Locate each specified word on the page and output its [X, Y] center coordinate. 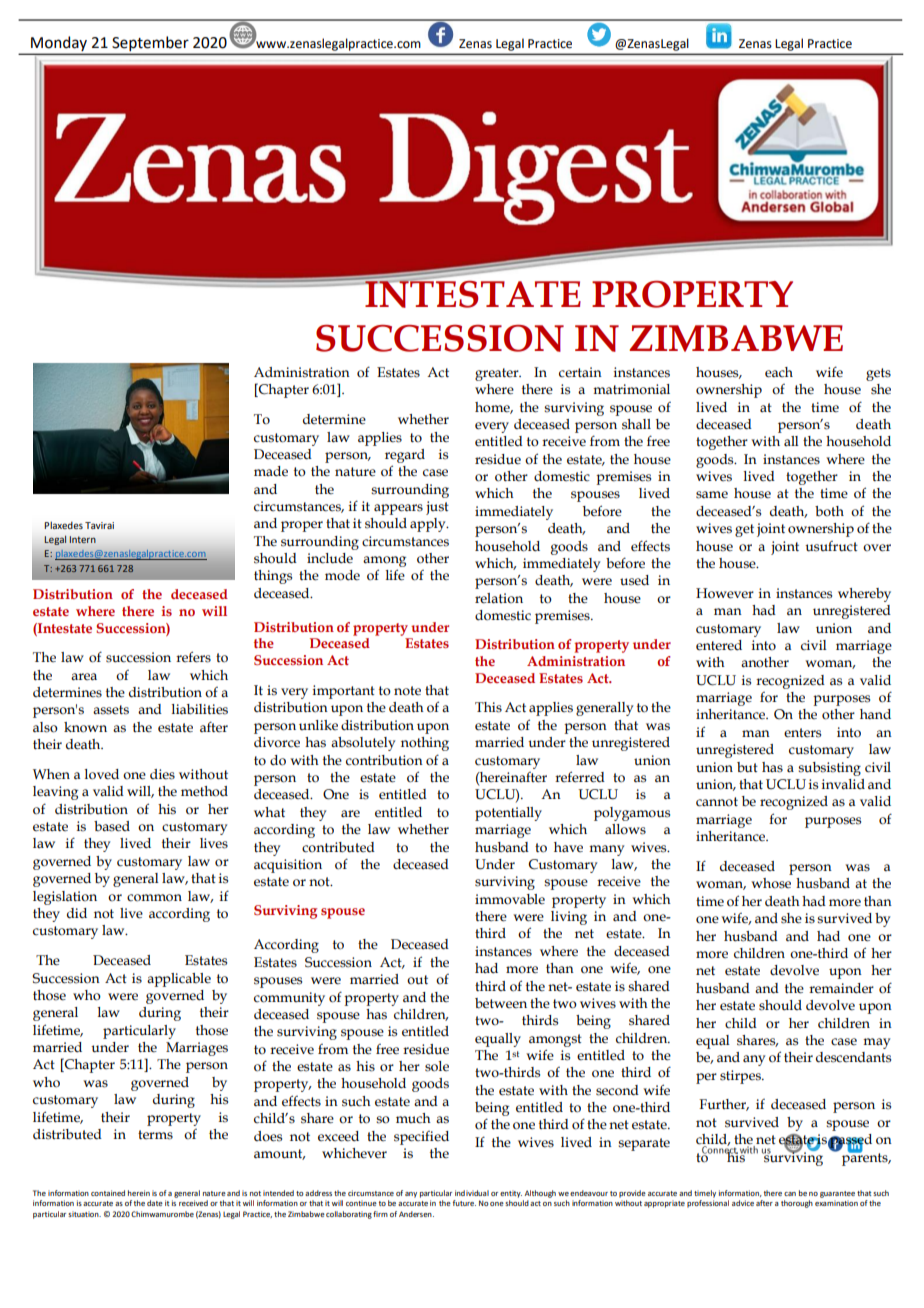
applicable [179, 980]
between [501, 1003]
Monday [59, 45]
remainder [841, 988]
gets [878, 374]
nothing [425, 744]
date [155, 1203]
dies [162, 774]
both [829, 511]
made [271, 471]
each [779, 372]
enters [802, 733]
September [150, 45]
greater [498, 374]
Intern [83, 539]
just [437, 508]
